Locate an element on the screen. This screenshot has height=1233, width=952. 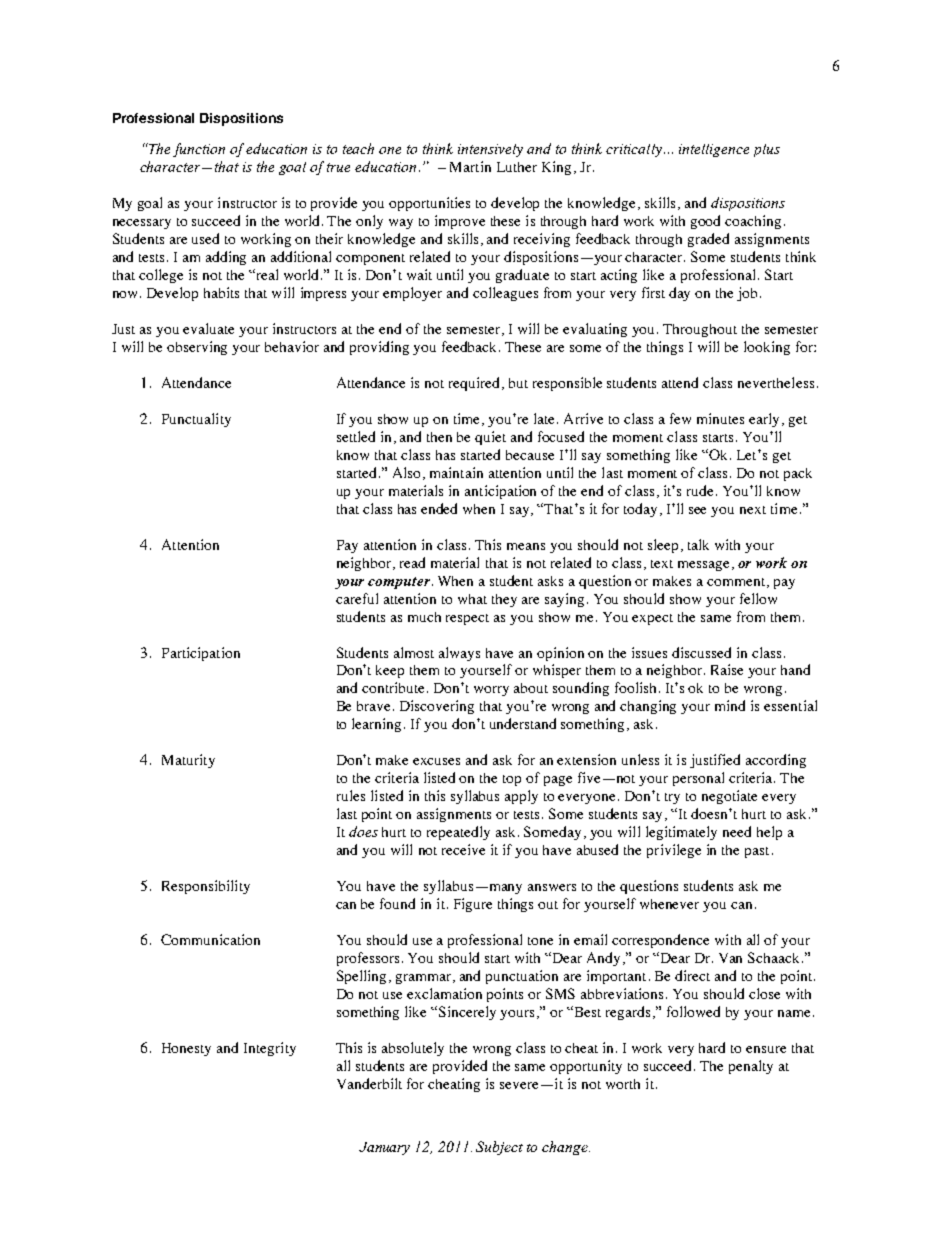
Participation is located at coordinates (201, 654).
